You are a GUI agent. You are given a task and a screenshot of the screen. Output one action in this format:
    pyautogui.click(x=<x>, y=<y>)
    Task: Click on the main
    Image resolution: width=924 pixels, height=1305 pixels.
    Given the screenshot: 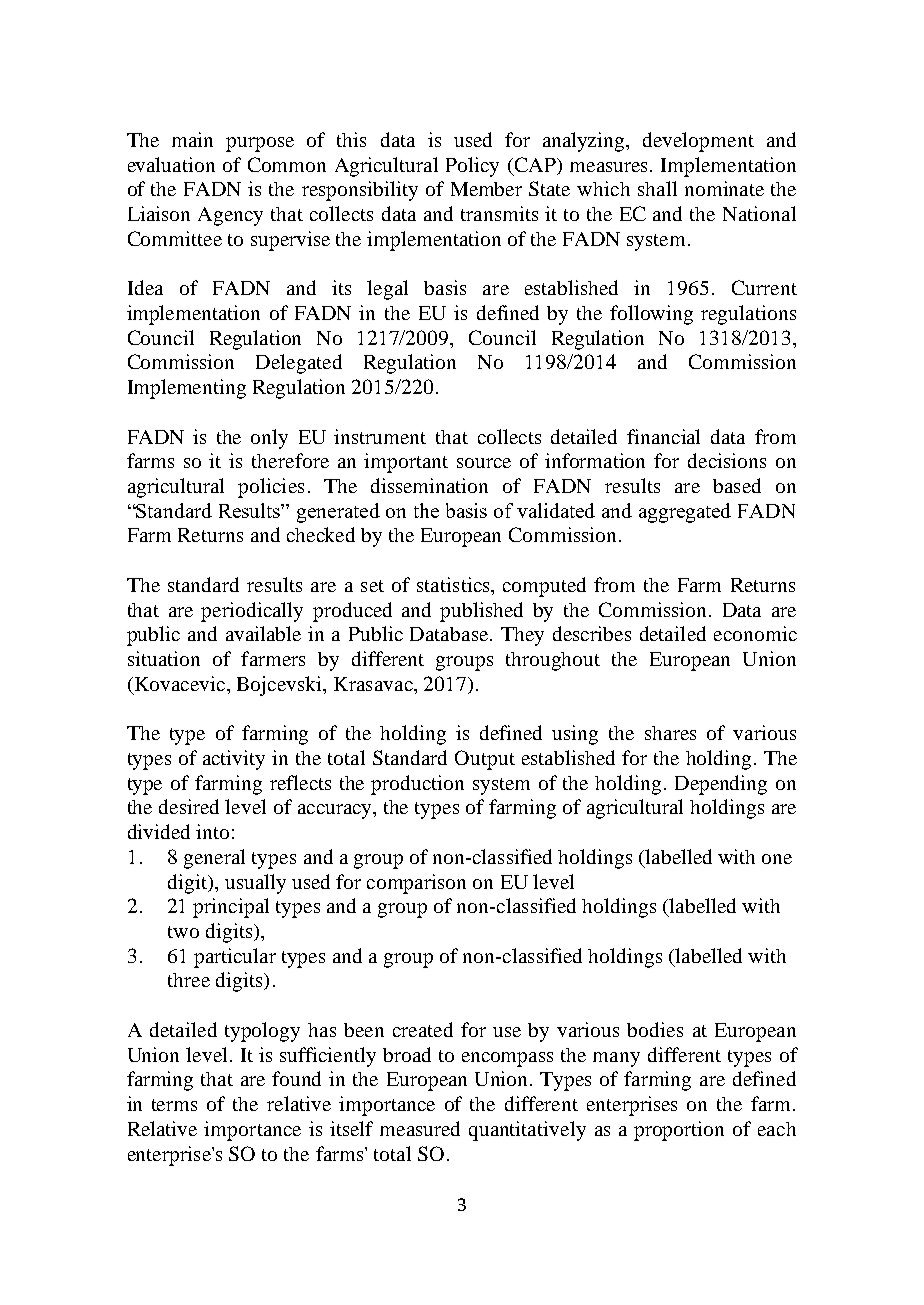 What is the action you would take?
    pyautogui.click(x=192, y=139)
